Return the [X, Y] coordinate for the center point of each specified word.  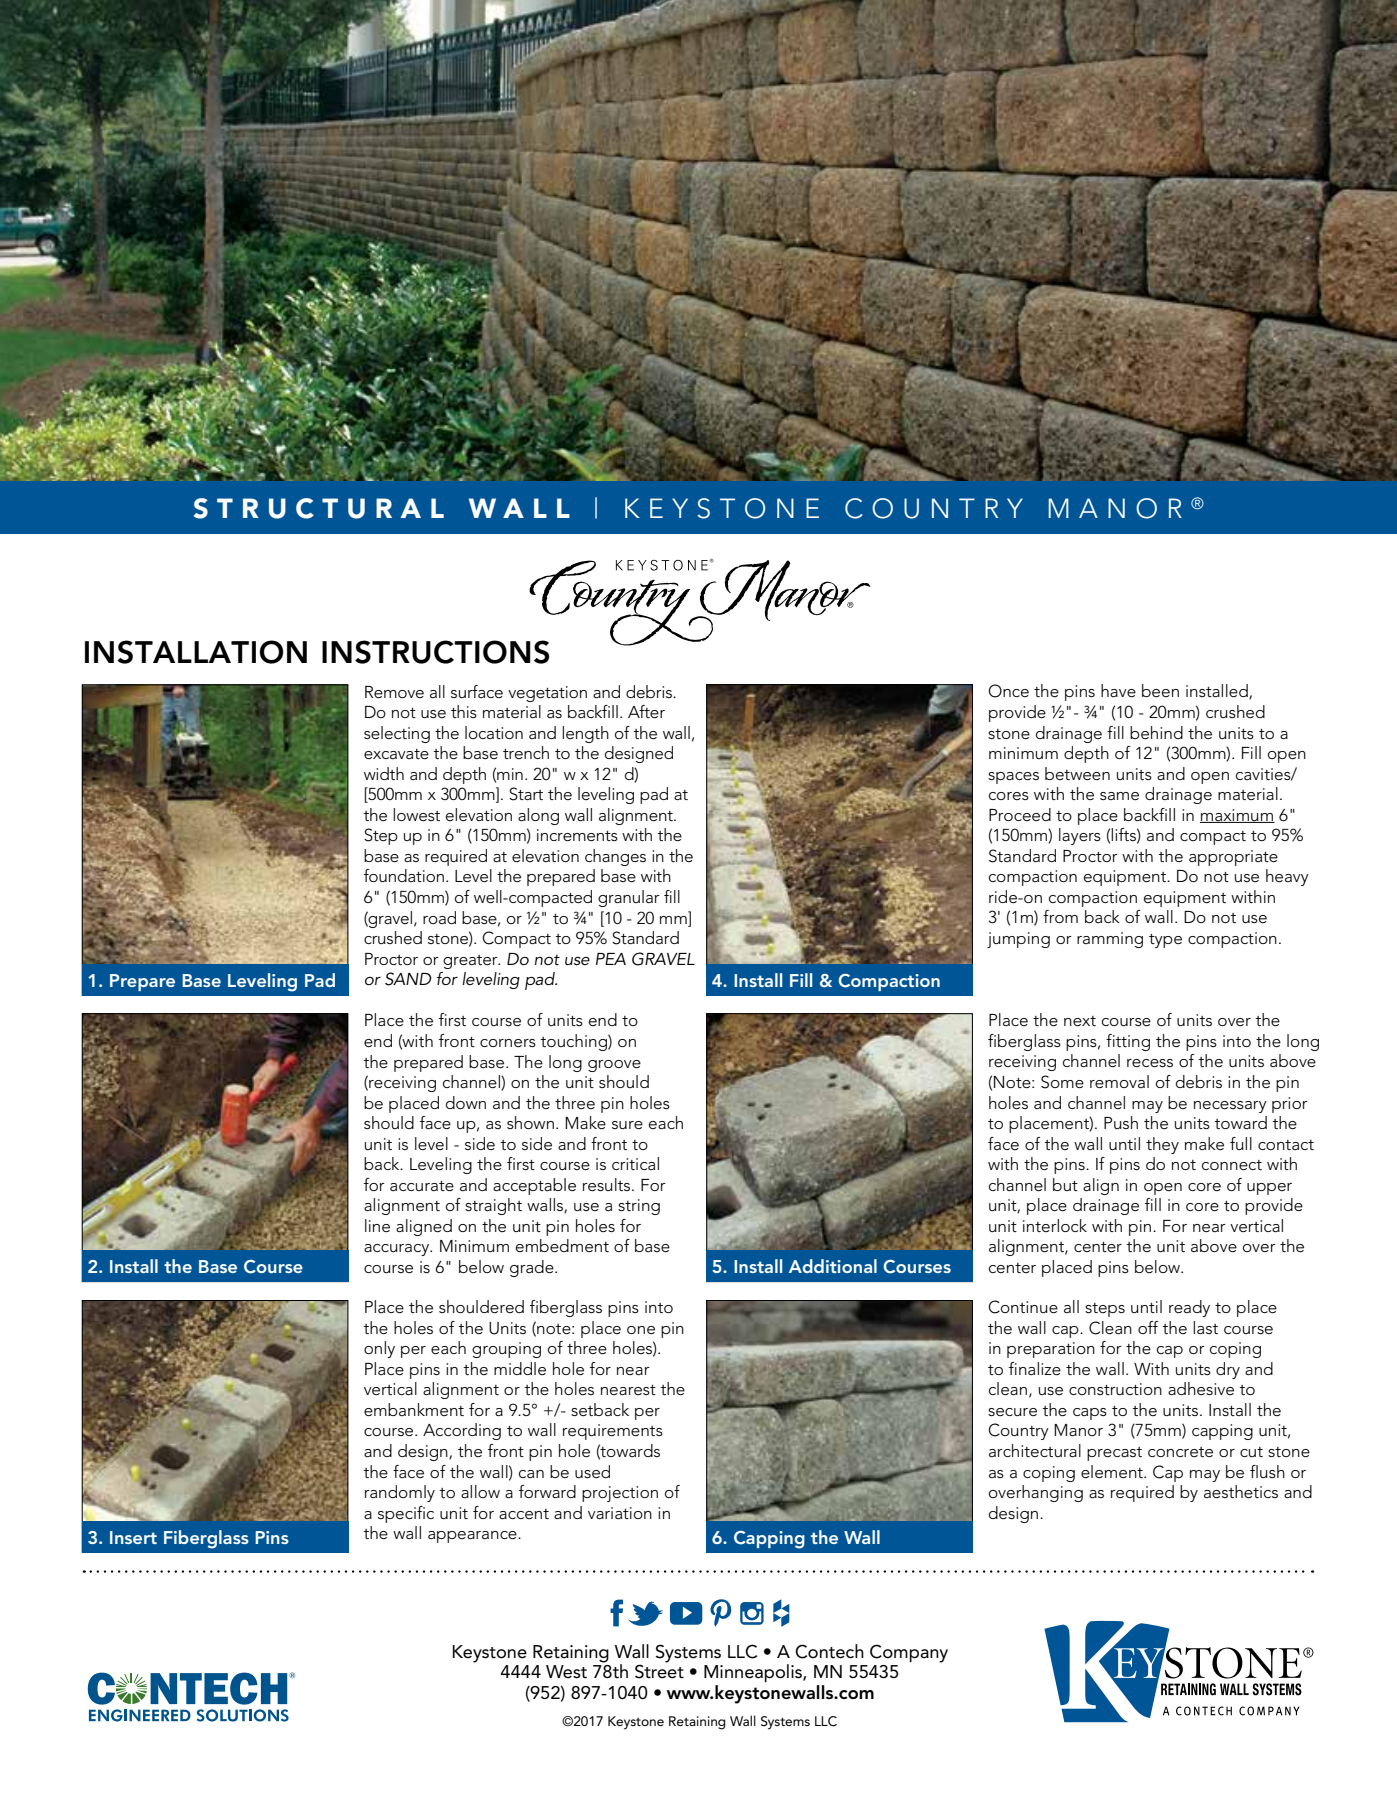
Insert [133, 1537]
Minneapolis [754, 1673]
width [384, 773]
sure [627, 1125]
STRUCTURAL [319, 508]
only [379, 1349]
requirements [613, 1432]
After [646, 712]
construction [1115, 1389]
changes [615, 857]
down [466, 1102]
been [1160, 690]
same [1119, 796]
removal [1119, 1082]
